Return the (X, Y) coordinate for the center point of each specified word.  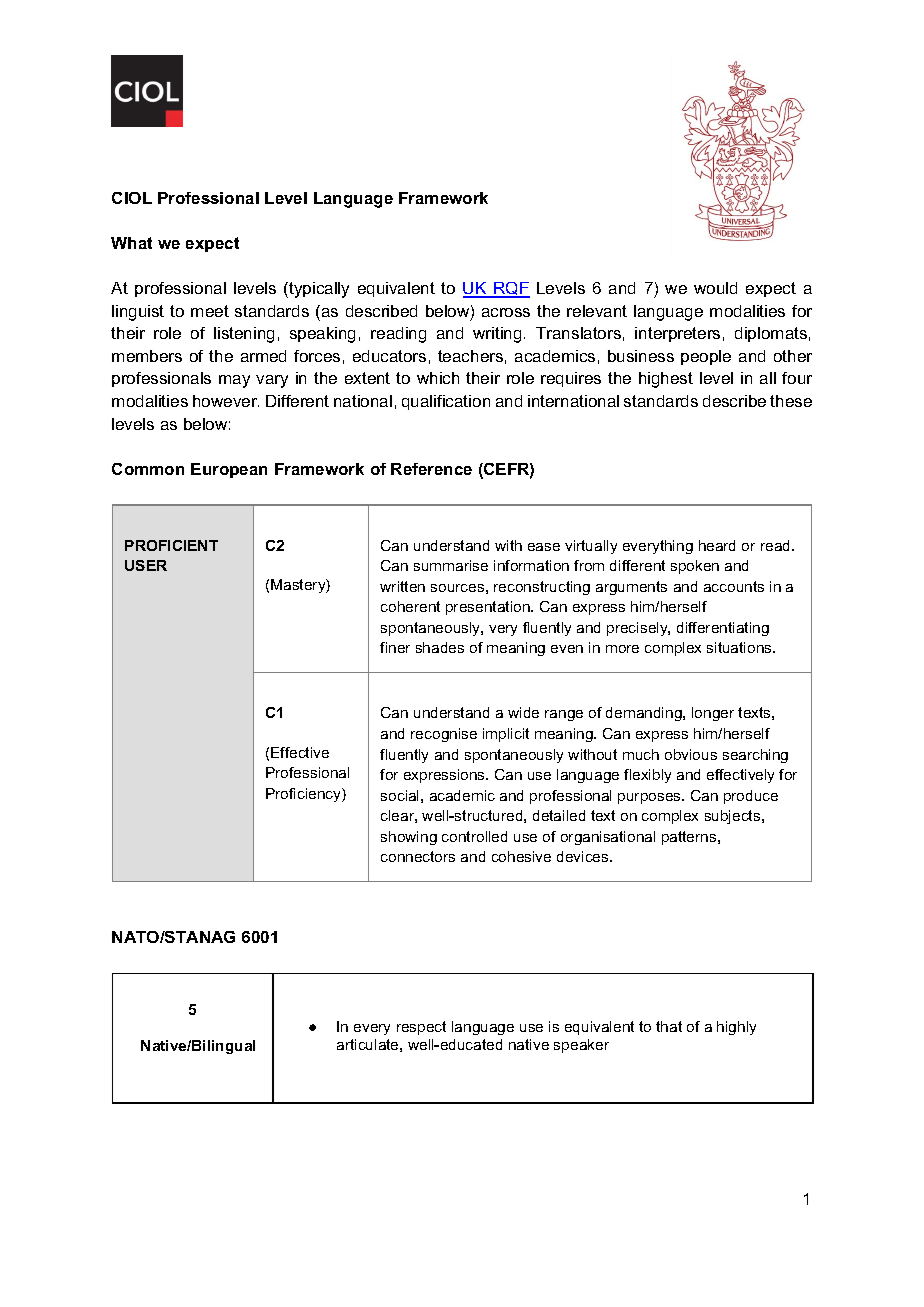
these (791, 401)
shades (440, 647)
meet (210, 311)
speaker (581, 1046)
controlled (474, 836)
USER (146, 565)
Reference (431, 469)
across (506, 312)
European (229, 470)
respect (421, 1028)
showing (409, 838)
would (715, 288)
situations (740, 647)
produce (751, 797)
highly (736, 1028)
